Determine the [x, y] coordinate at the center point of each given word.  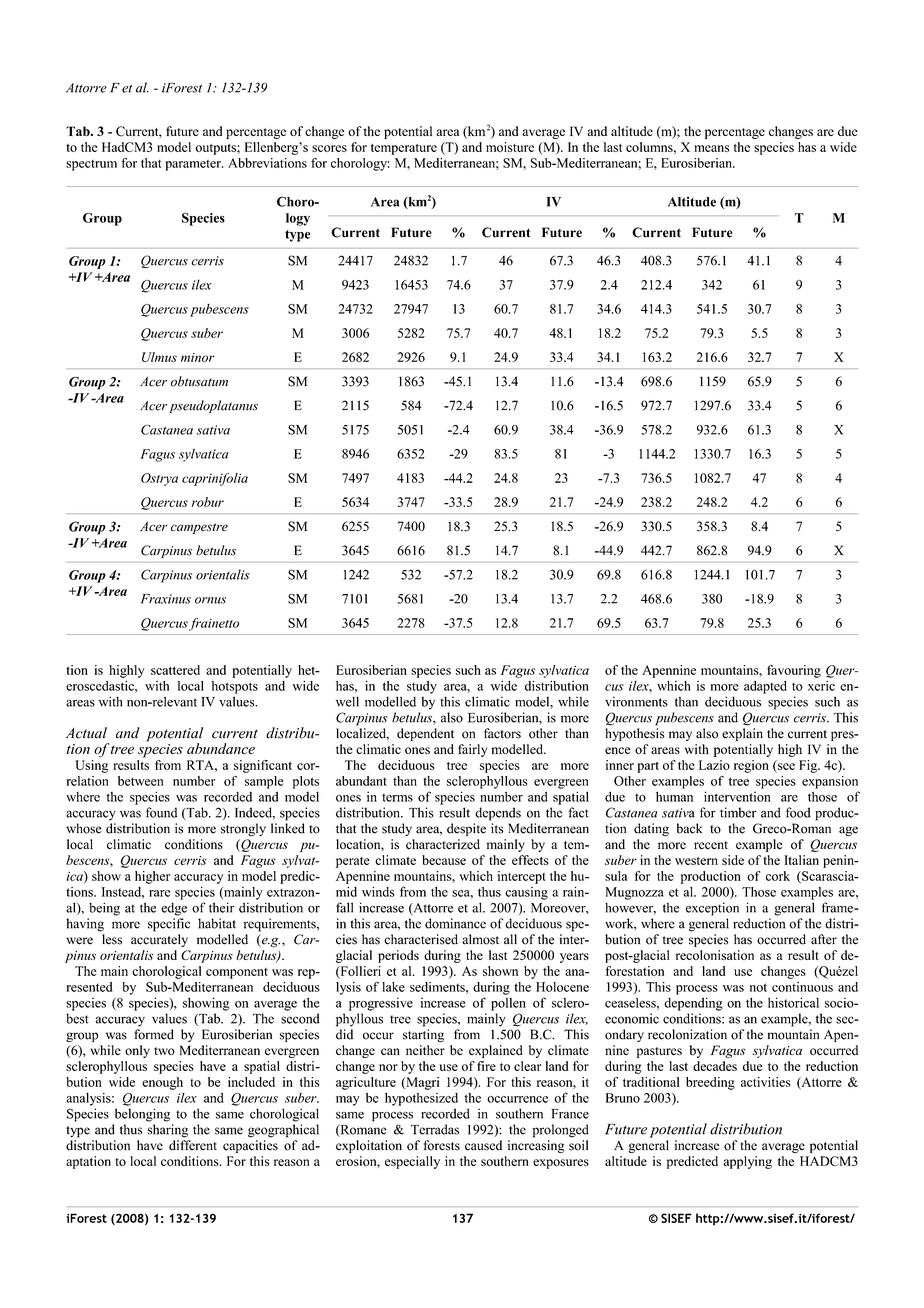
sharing [168, 1131]
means [711, 148]
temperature [404, 149]
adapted [765, 687]
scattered [175, 670]
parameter [194, 165]
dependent [425, 734]
